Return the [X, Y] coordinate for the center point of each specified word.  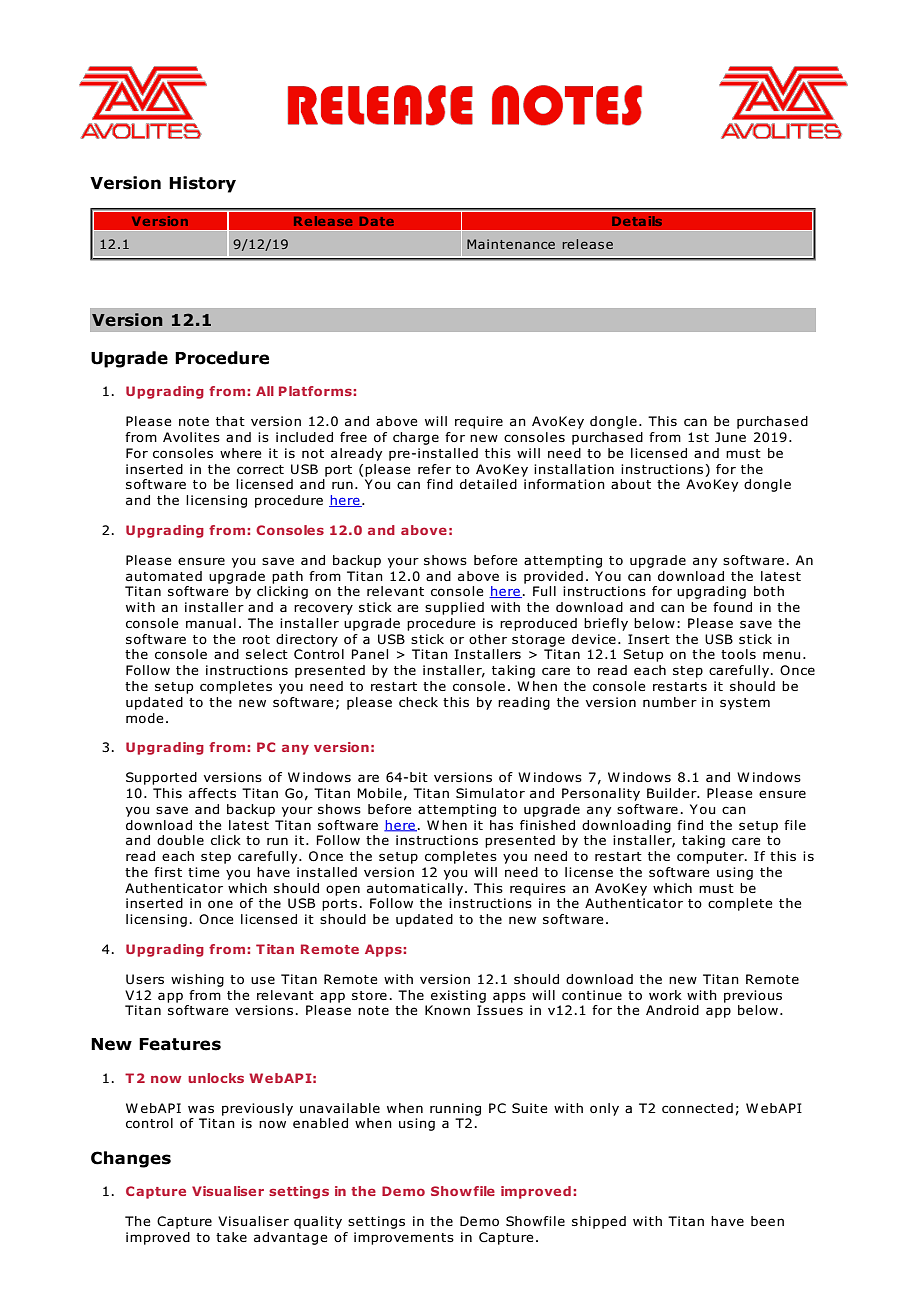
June [730, 437]
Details [637, 221]
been [767, 1221]
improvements [404, 1238]
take [231, 1237]
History [202, 184]
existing [458, 996]
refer [434, 469]
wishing [197, 980]
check [418, 702]
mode [145, 718]
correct [260, 470]
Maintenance [511, 244]
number [670, 702]
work [665, 995]
